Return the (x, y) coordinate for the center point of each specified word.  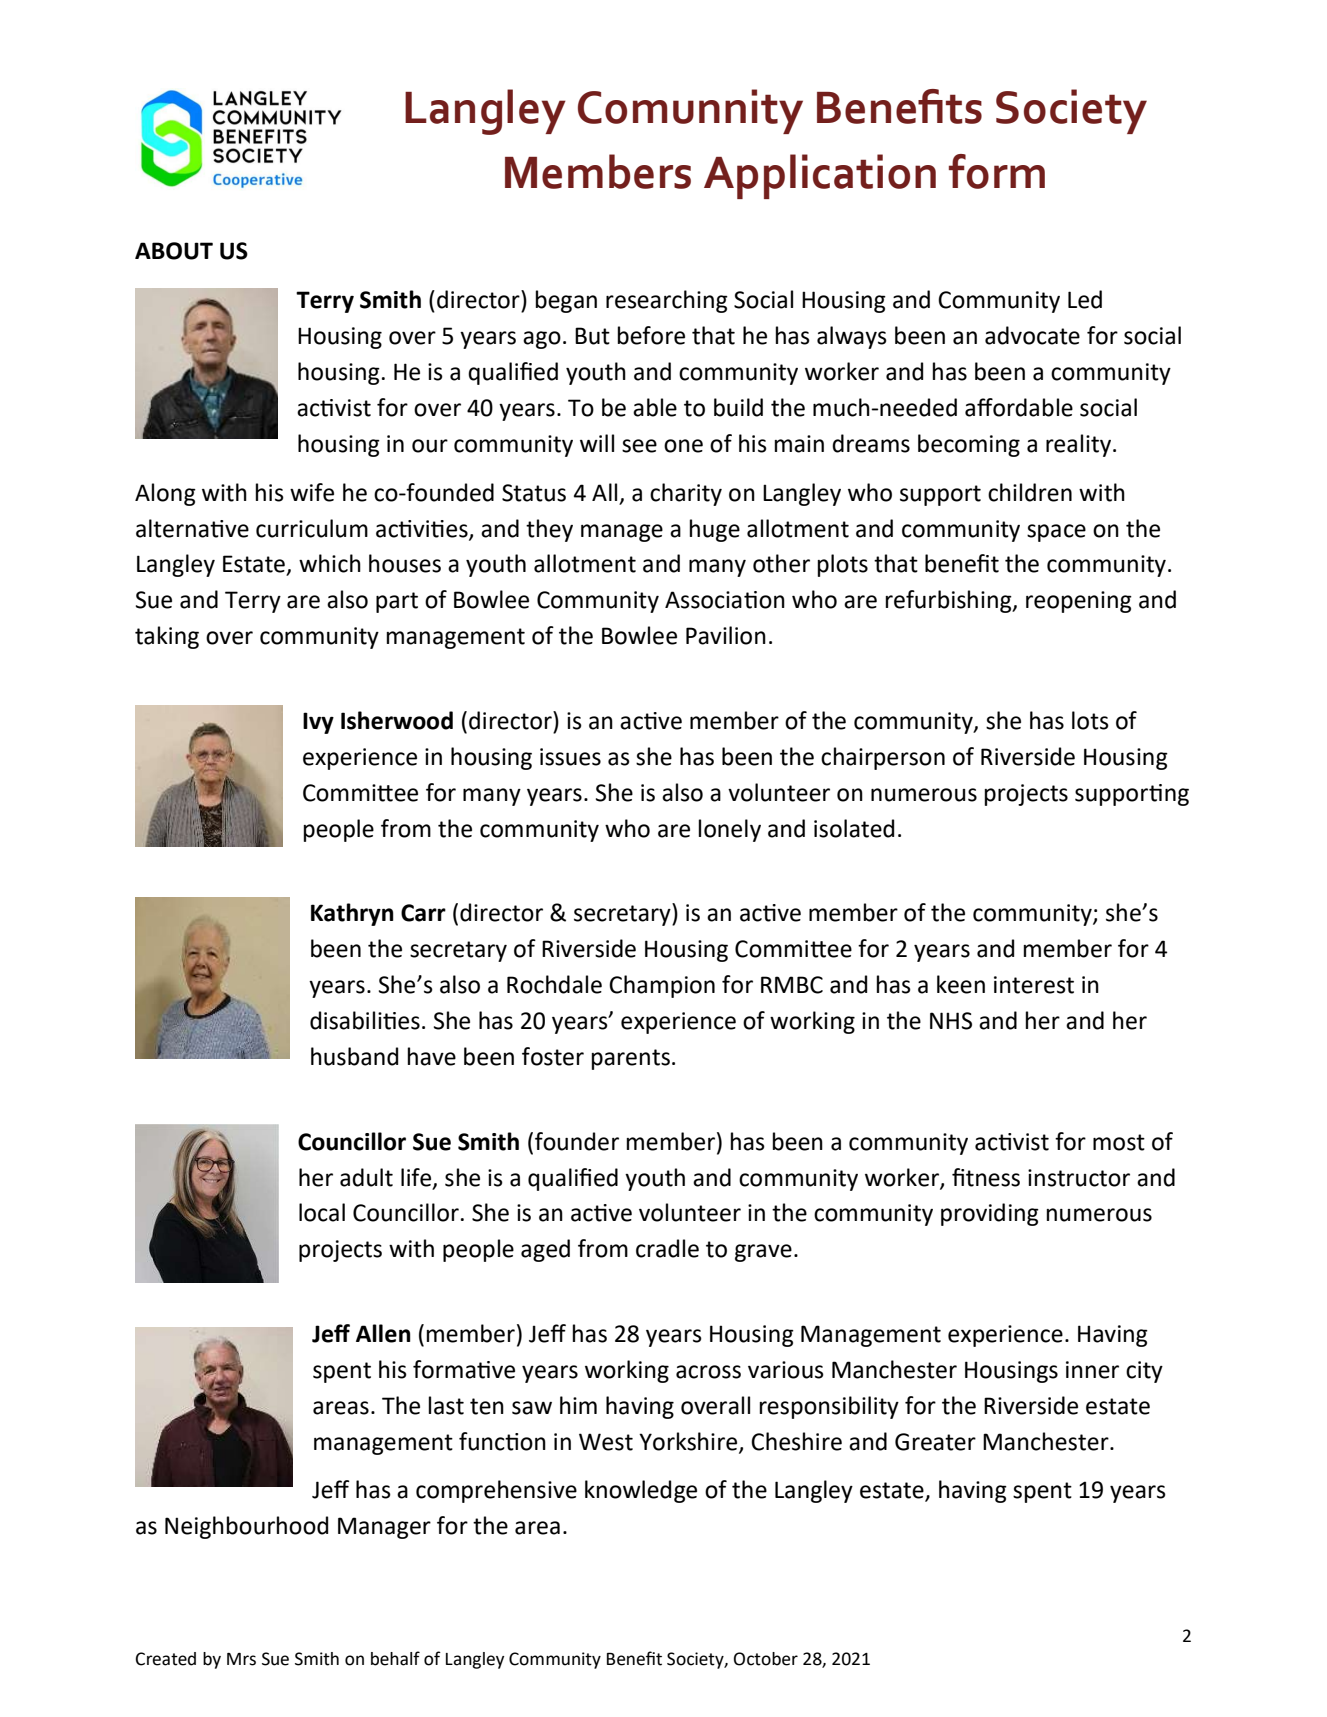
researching (667, 301)
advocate (1032, 335)
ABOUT (174, 251)
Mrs (241, 1659)
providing (990, 1214)
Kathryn (352, 914)
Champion (662, 986)
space (1056, 533)
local (322, 1212)
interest (1034, 985)
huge (715, 530)
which (330, 563)
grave (763, 1253)
